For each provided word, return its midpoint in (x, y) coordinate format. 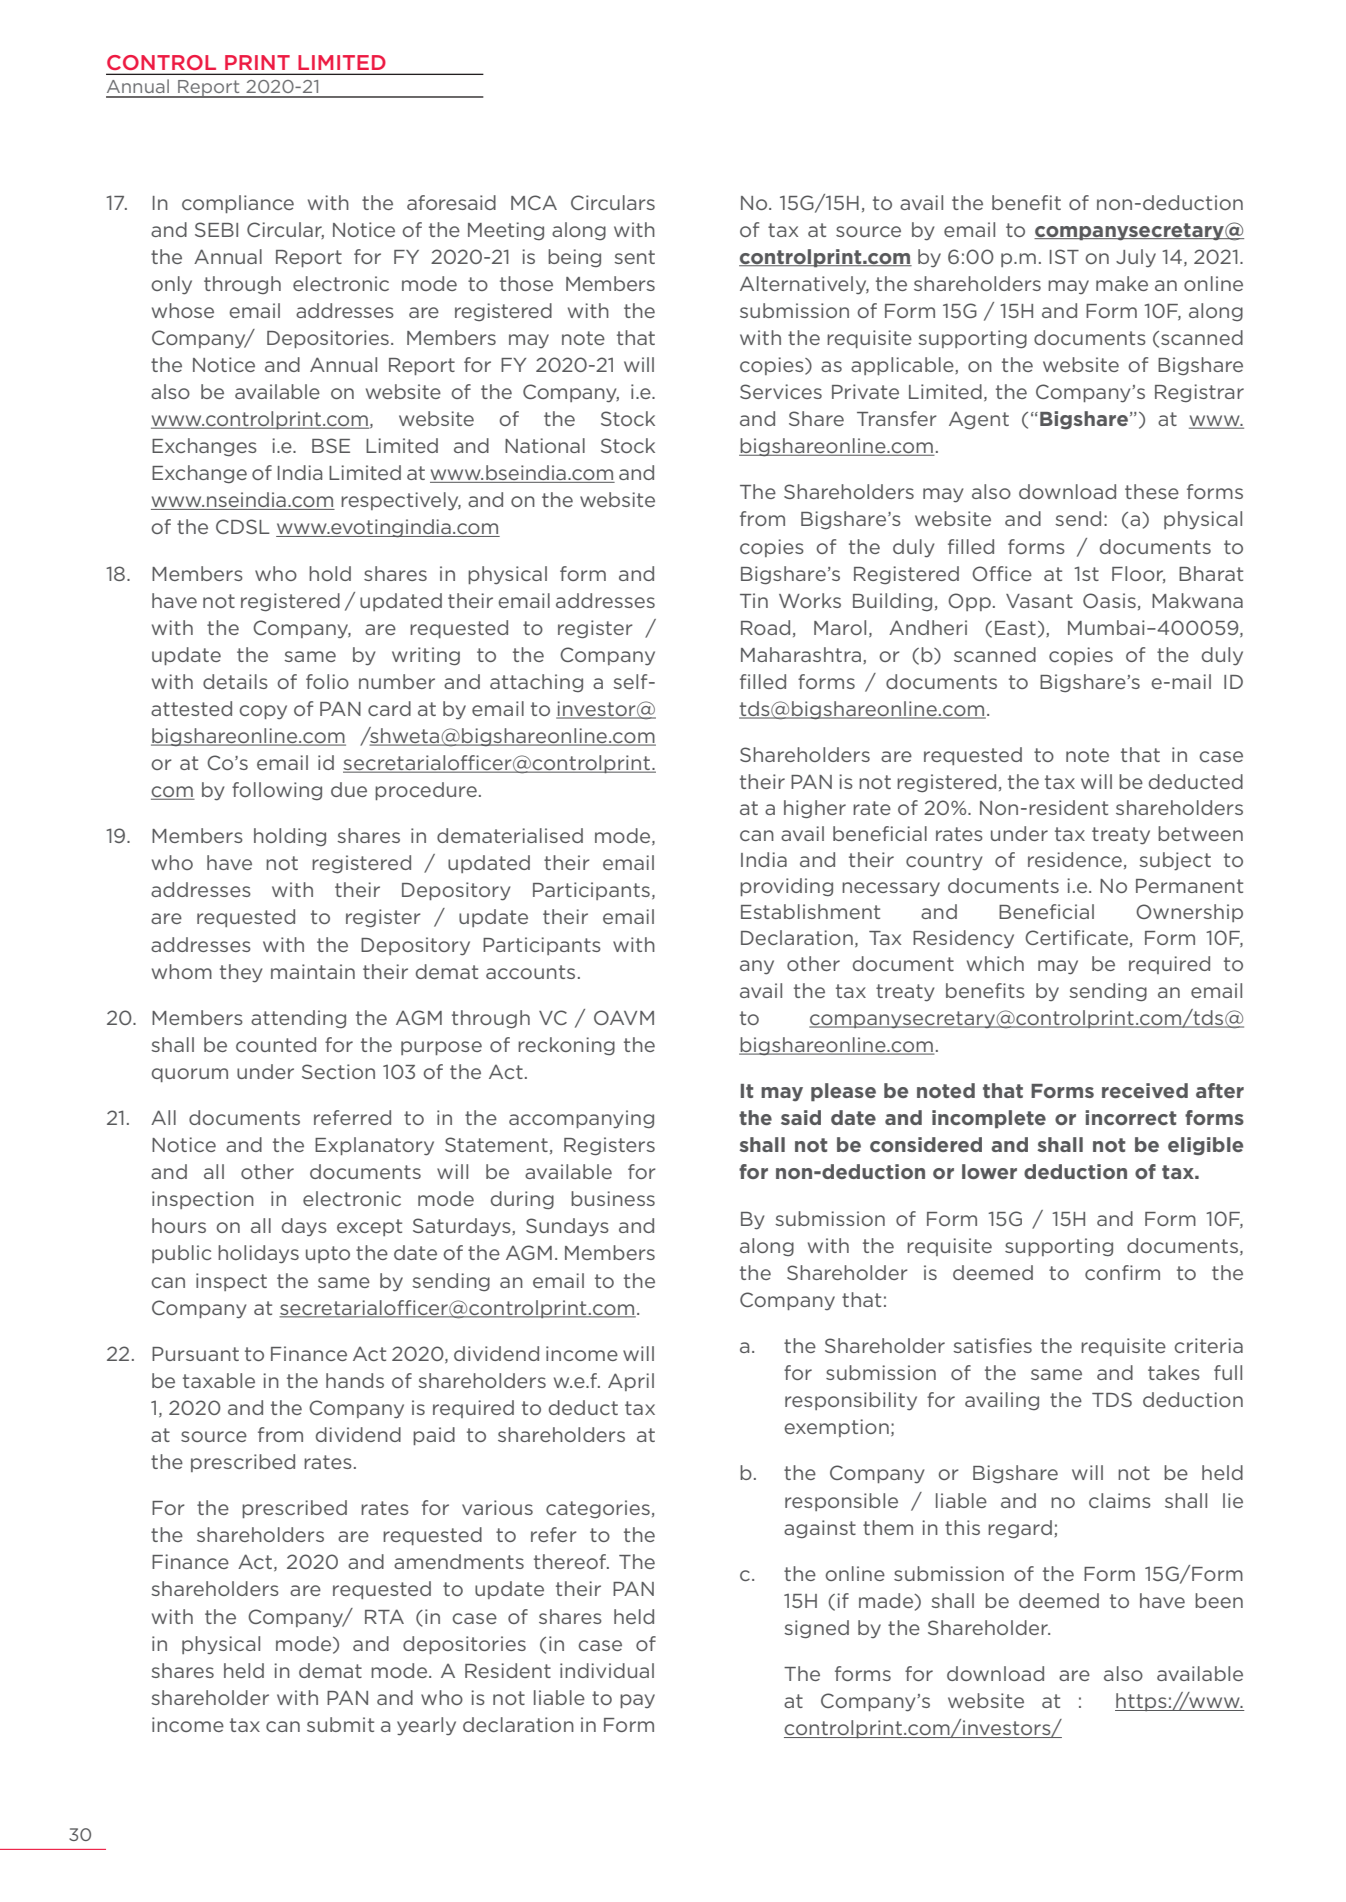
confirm (1122, 1272)
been (1219, 1600)
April (631, 1382)
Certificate (1078, 938)
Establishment (810, 911)
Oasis (1109, 600)
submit (340, 1724)
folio (327, 681)
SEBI (216, 229)
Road (765, 627)
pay (637, 1701)
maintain (313, 971)
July (1136, 258)
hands (355, 1380)
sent (634, 257)
